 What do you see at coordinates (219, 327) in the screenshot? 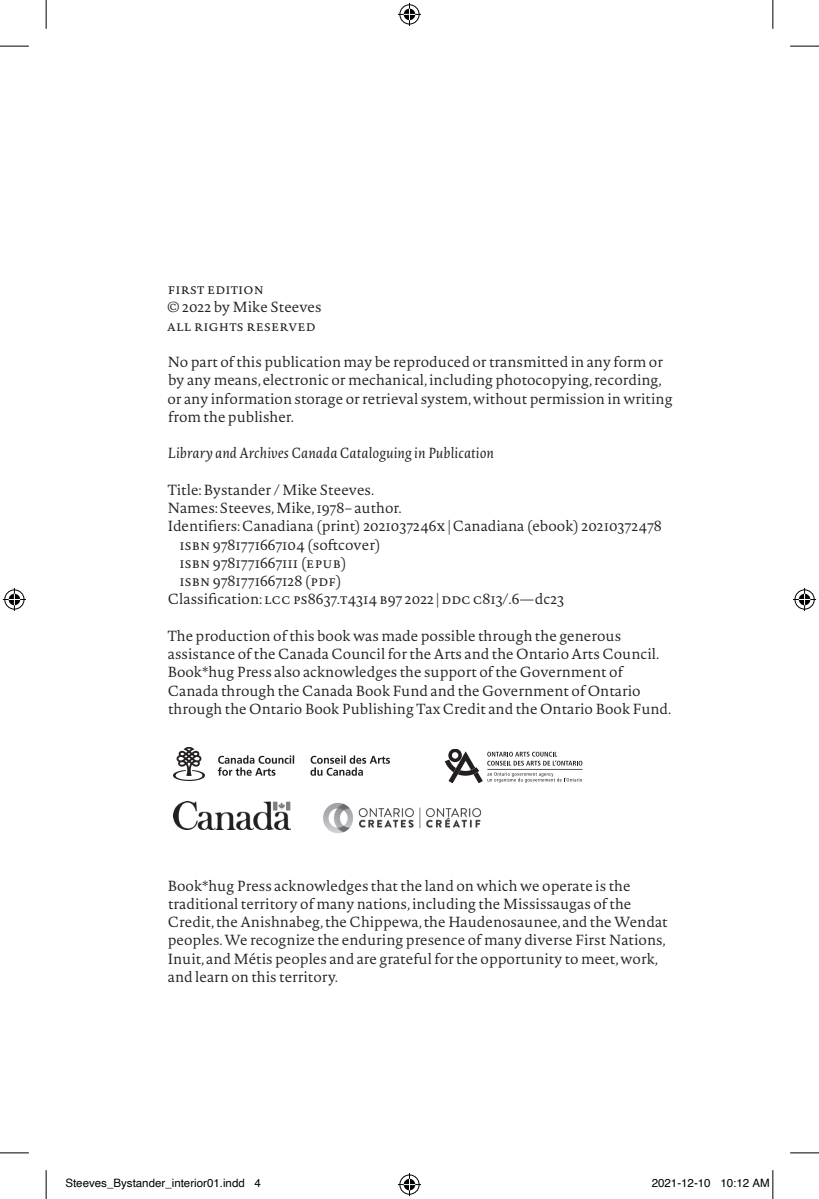
I see `RIGHTS` at bounding box center [219, 327].
